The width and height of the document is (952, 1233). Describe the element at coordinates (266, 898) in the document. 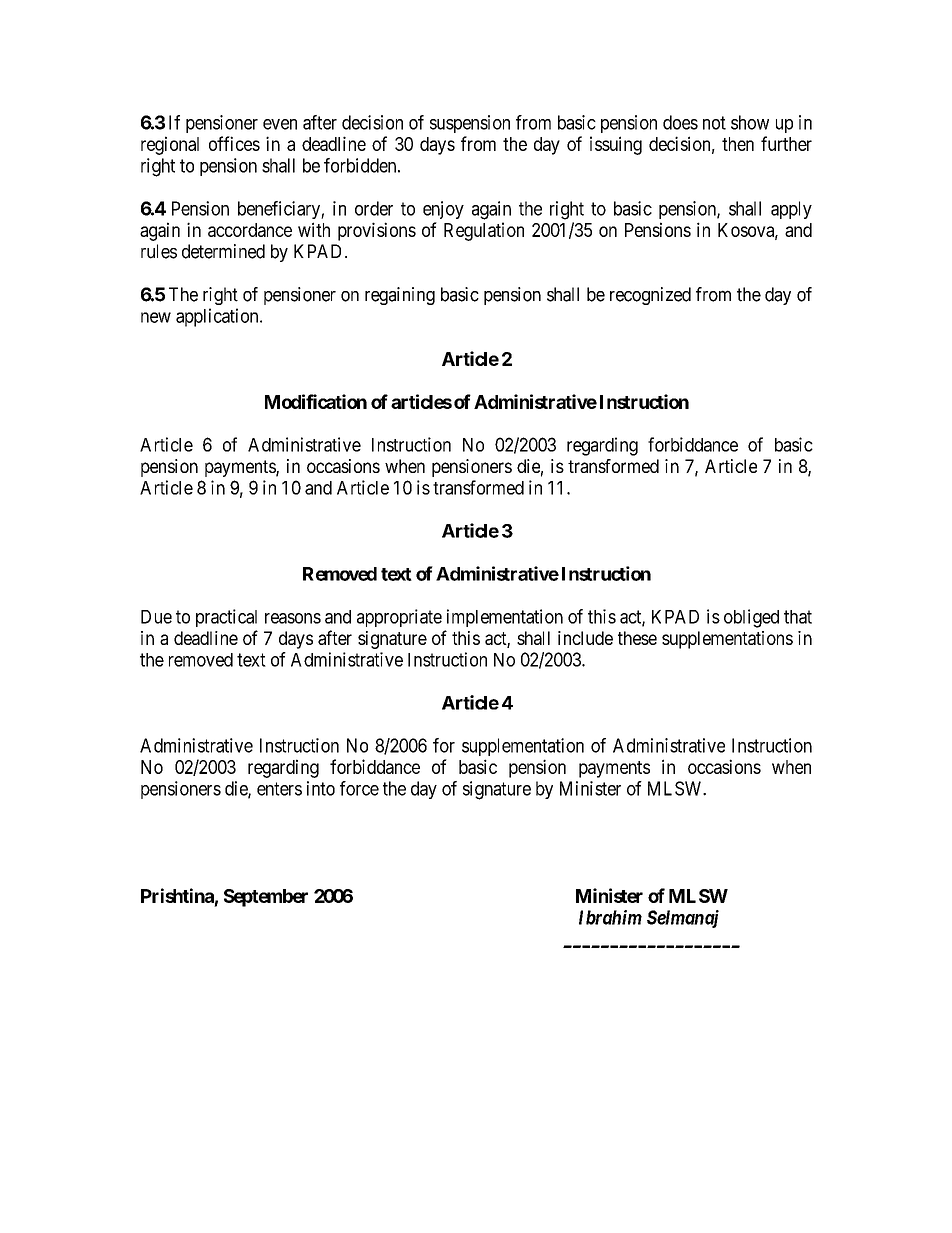

I see `September` at that location.
